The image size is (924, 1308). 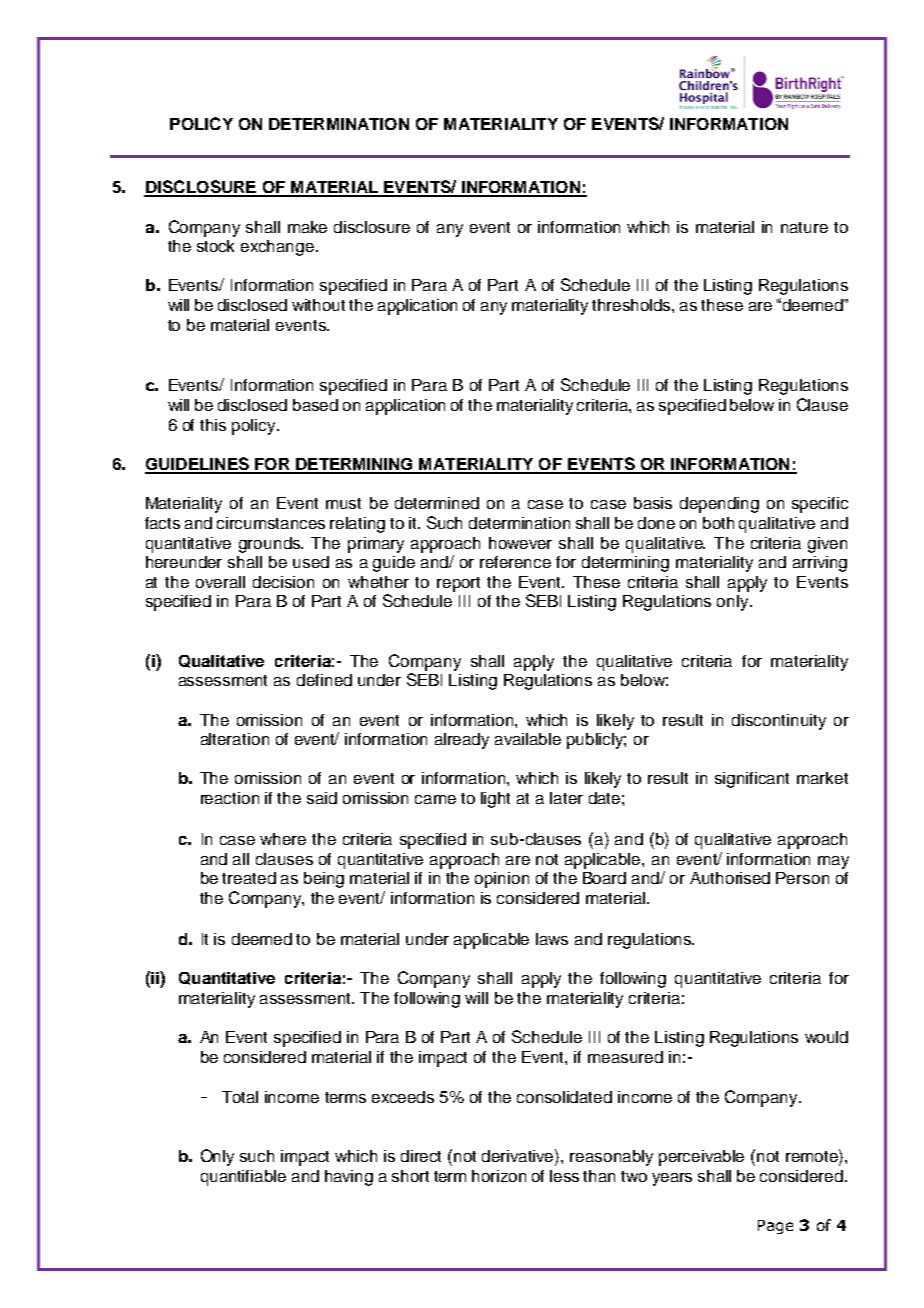 I want to click on arriving, so click(x=820, y=564).
